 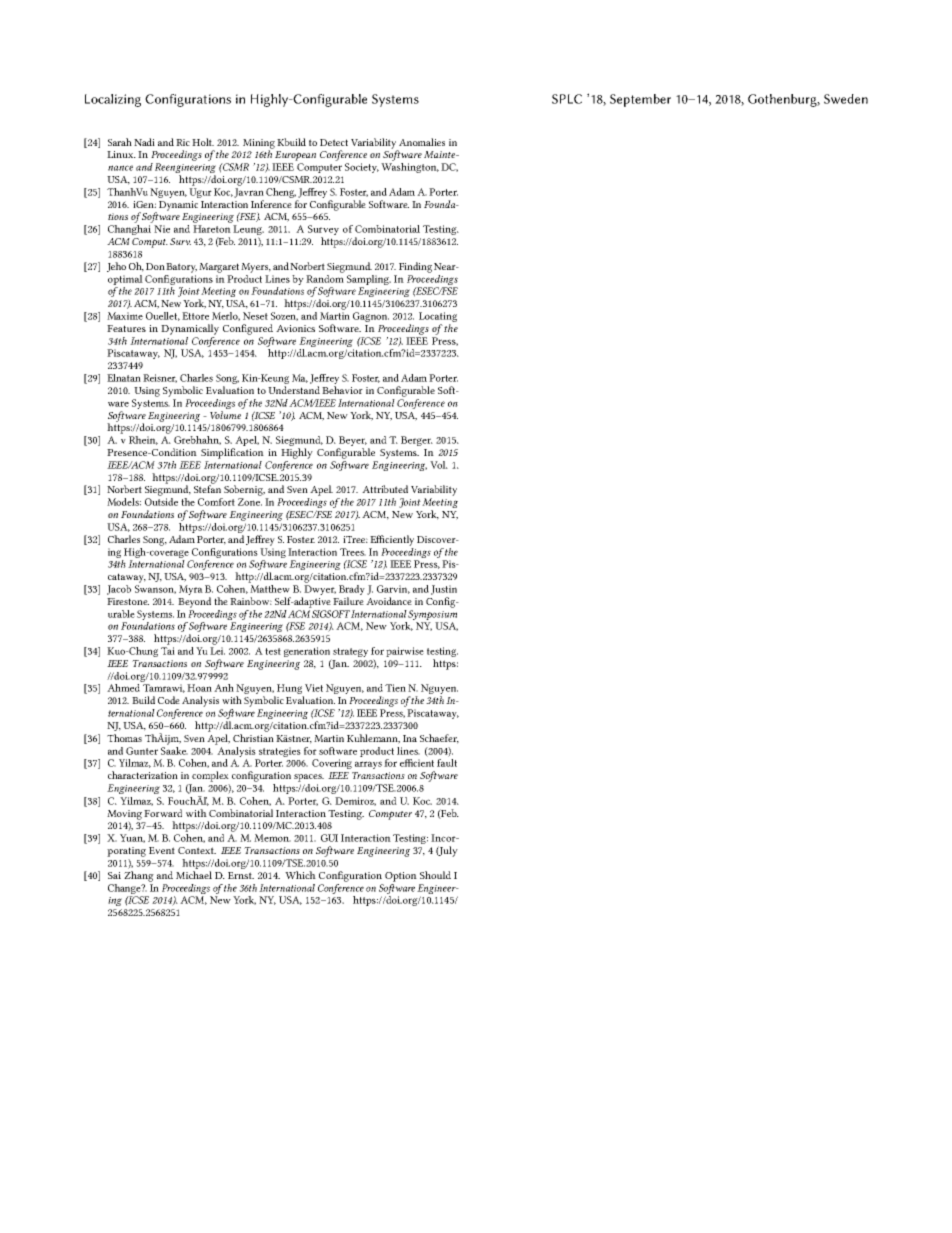 What do you see at coordinates (422, 142) in the screenshot?
I see `Anomalies` at bounding box center [422, 142].
